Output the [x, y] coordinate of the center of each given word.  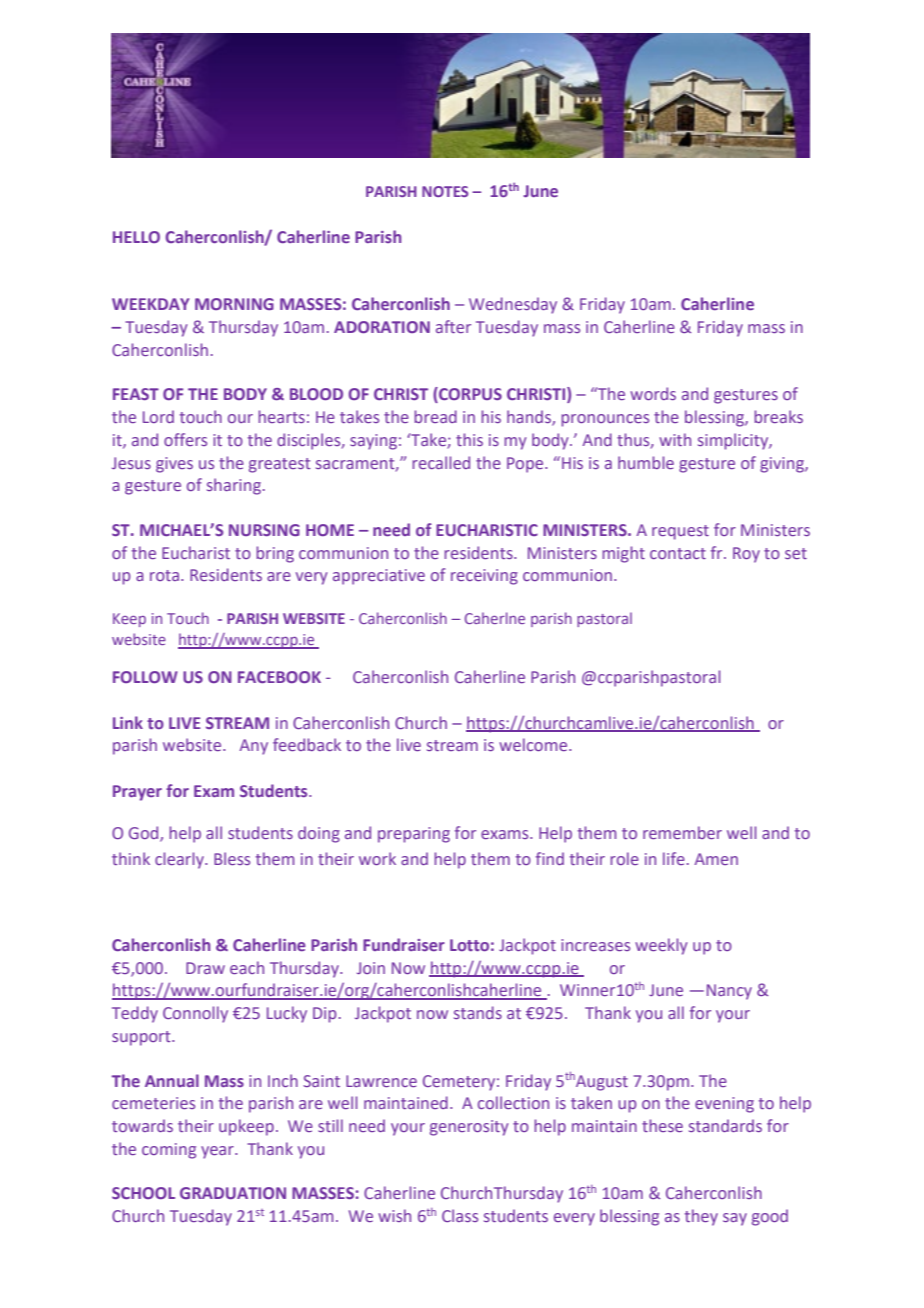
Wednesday [513, 305]
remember [682, 832]
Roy [746, 555]
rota [164, 575]
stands [478, 1012]
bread [435, 416]
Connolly [195, 1014]
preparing [414, 835]
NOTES [445, 191]
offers [185, 439]
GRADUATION [233, 1193]
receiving [484, 577]
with [675, 439]
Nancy [729, 992]
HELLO [136, 237]
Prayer [137, 793]
